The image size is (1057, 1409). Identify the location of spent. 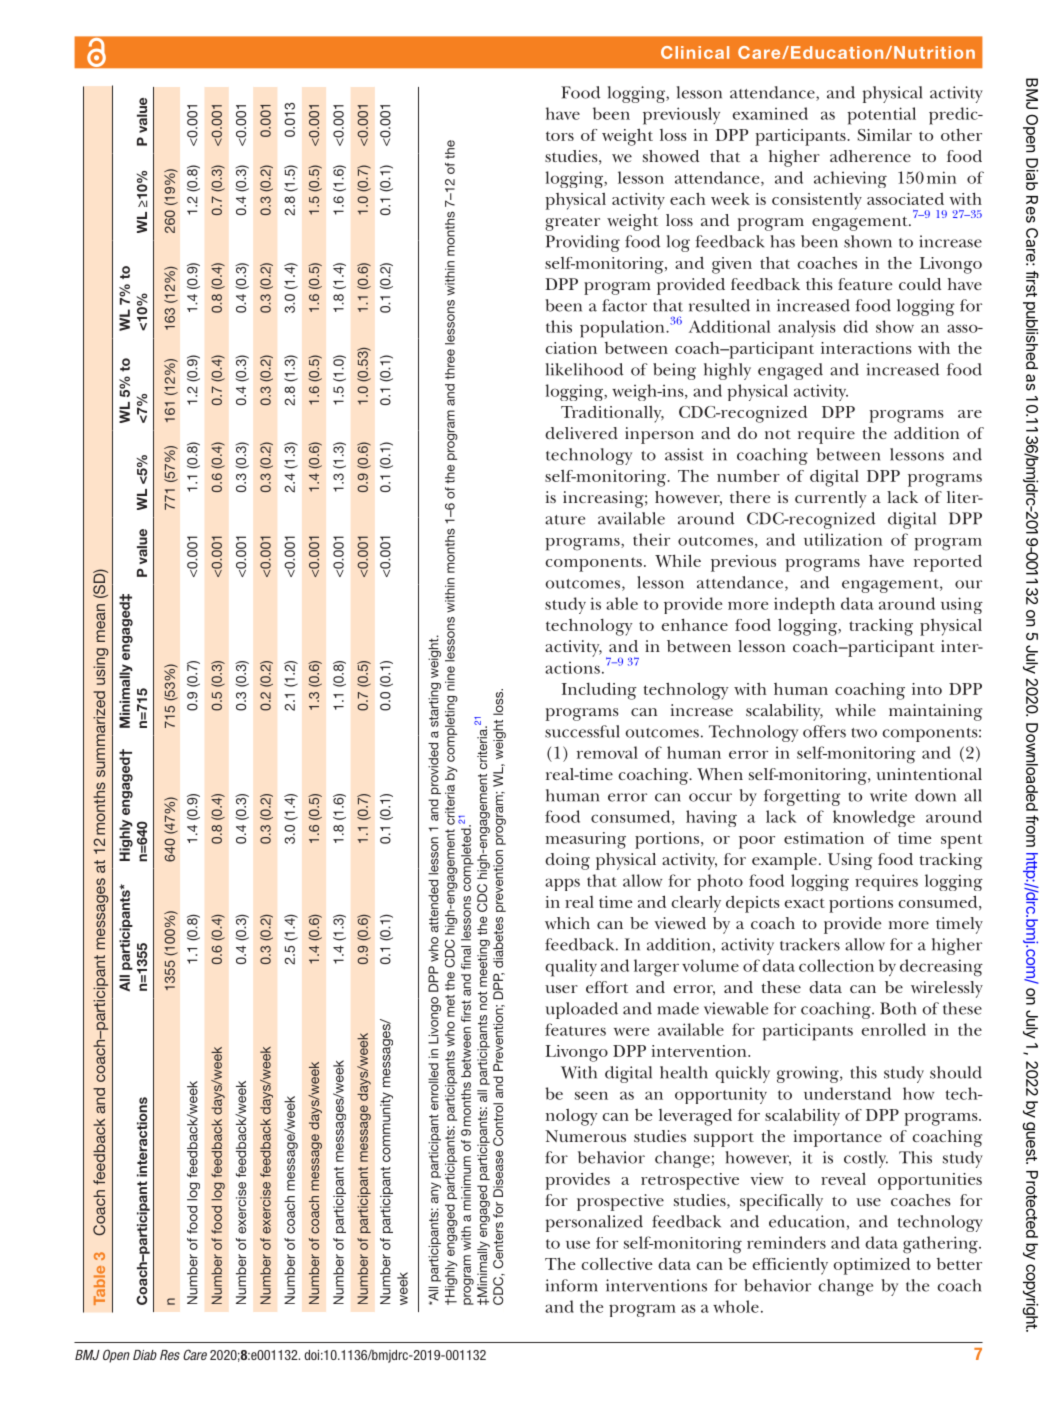
(961, 841).
